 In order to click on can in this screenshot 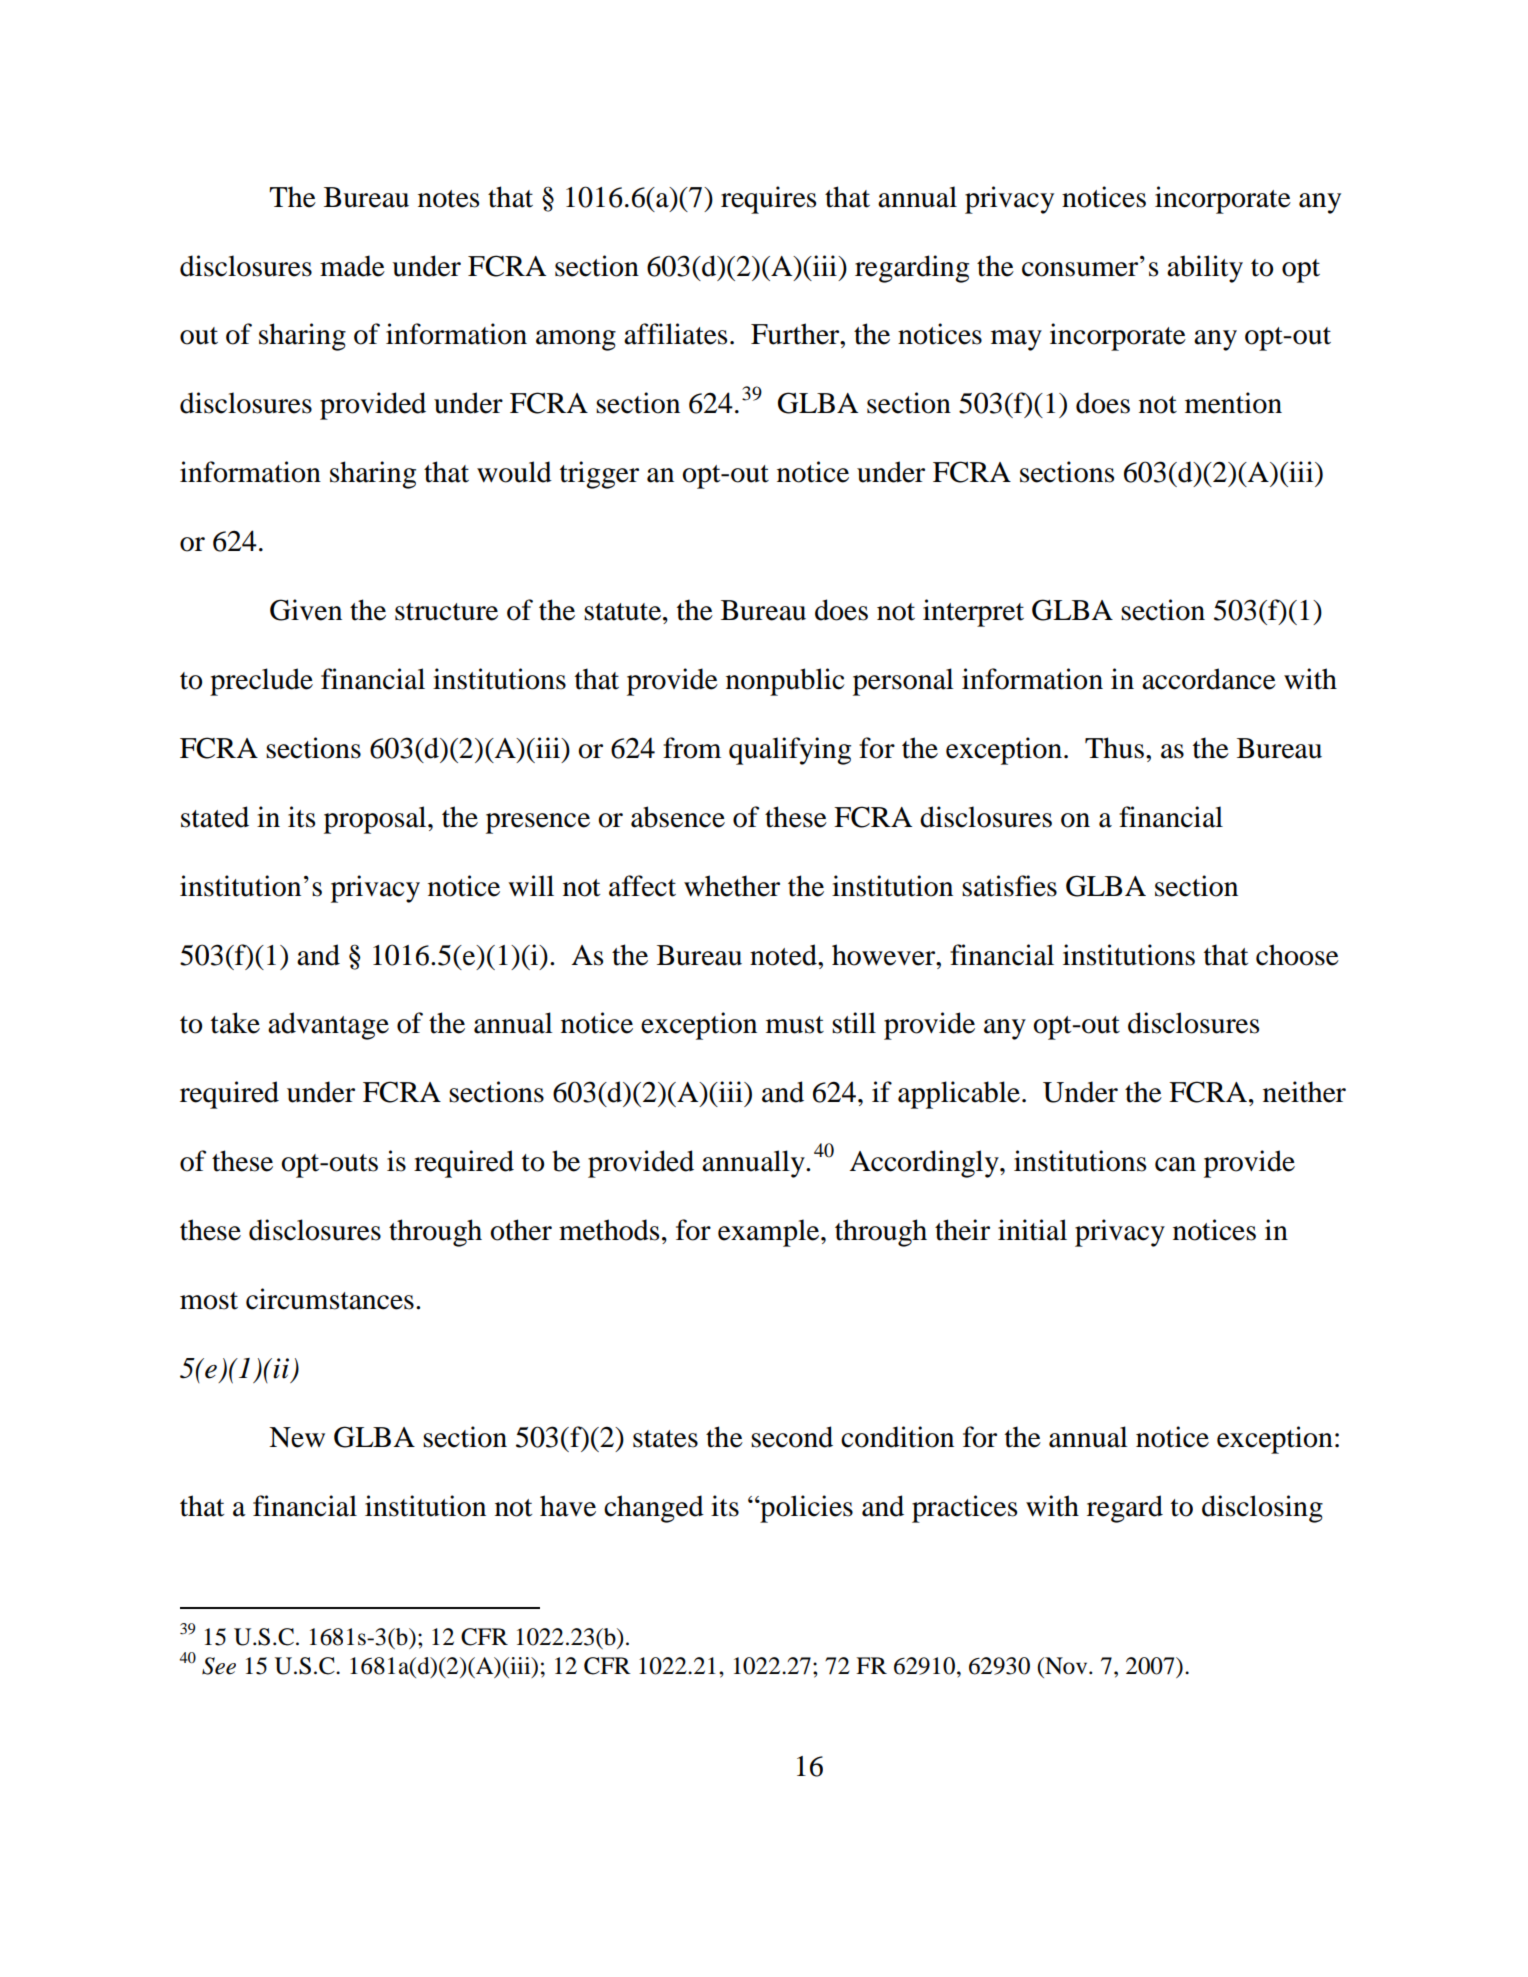, I will do `click(1175, 1164)`.
